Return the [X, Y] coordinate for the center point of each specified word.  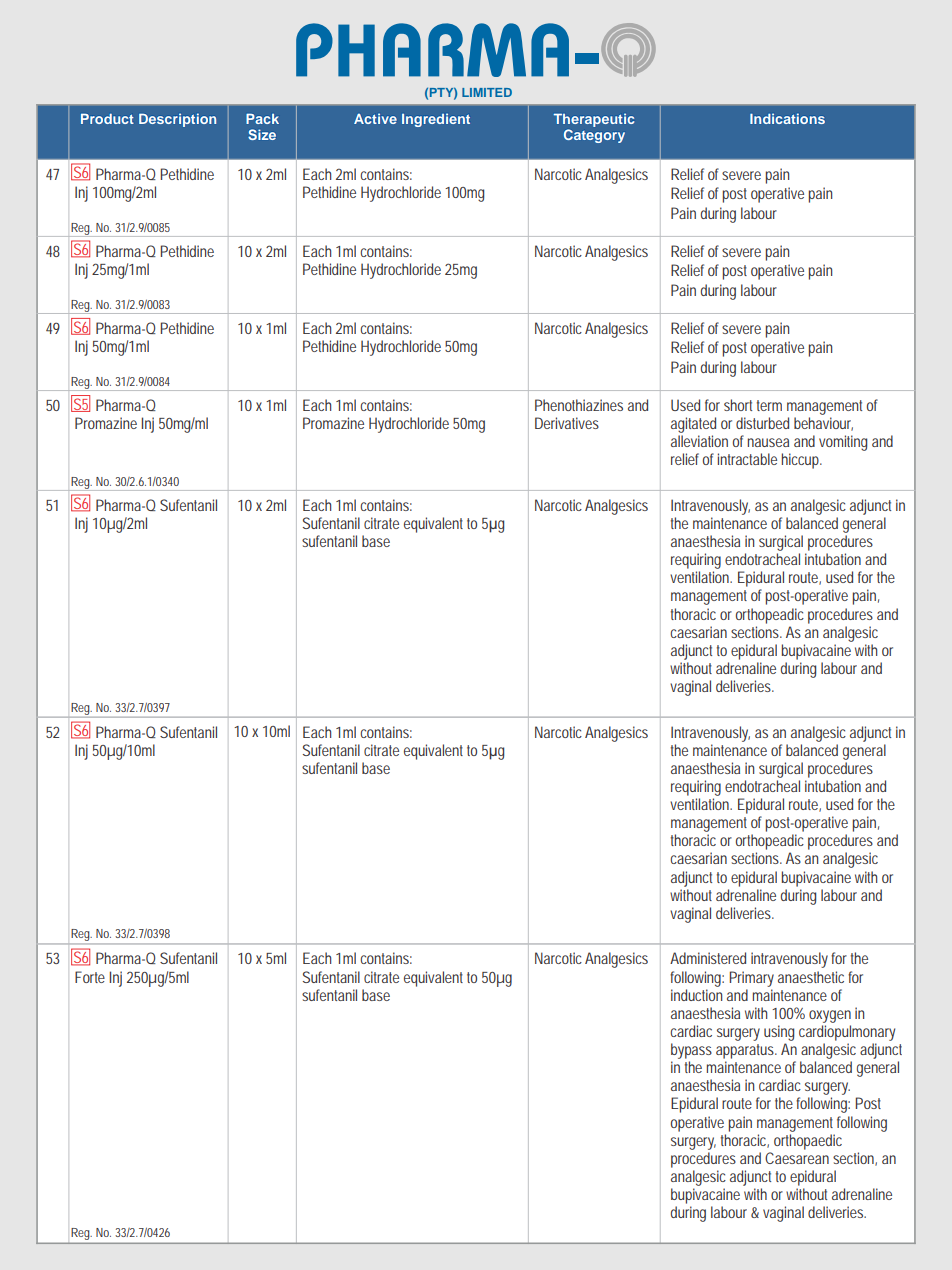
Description [177, 120]
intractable [747, 459]
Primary [751, 979]
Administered [708, 958]
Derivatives [567, 423]
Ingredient [436, 120]
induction [696, 995]
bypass [691, 1051]
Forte [90, 977]
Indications [787, 118]
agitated [693, 425]
